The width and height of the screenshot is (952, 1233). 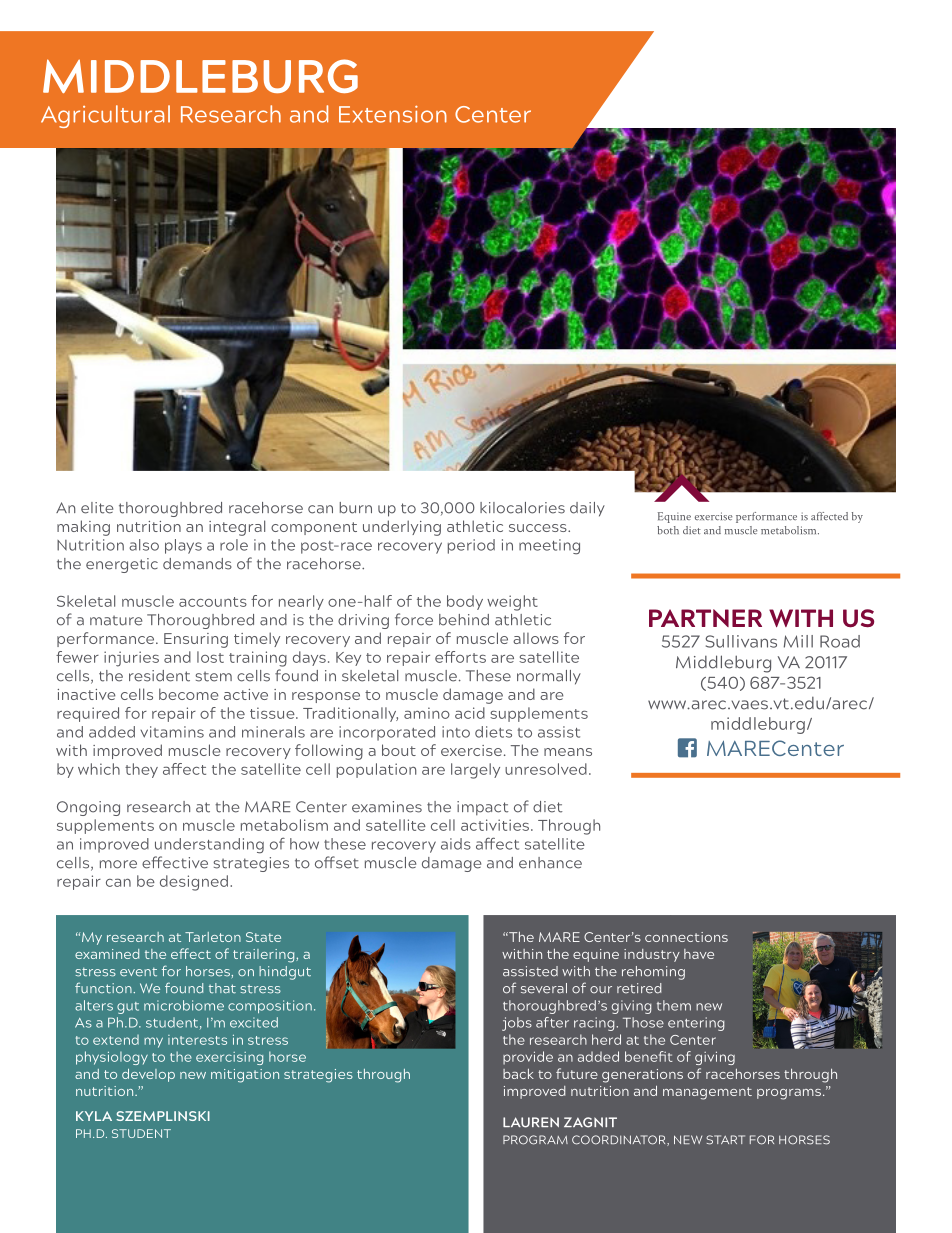 What do you see at coordinates (456, 844) in the screenshot?
I see `aids` at bounding box center [456, 844].
